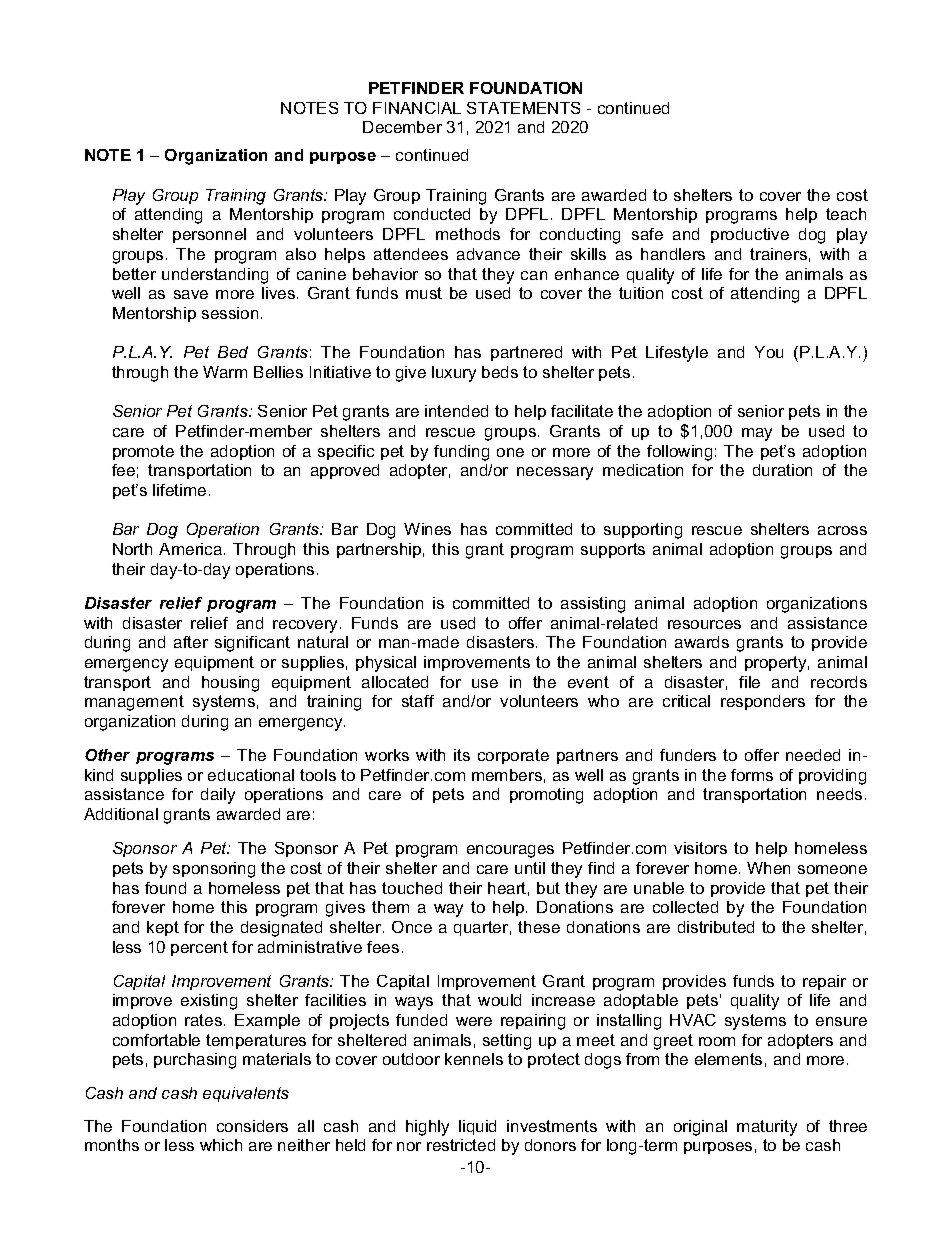 Image resolution: width=952 pixels, height=1233 pixels. I want to click on resources, so click(704, 624).
